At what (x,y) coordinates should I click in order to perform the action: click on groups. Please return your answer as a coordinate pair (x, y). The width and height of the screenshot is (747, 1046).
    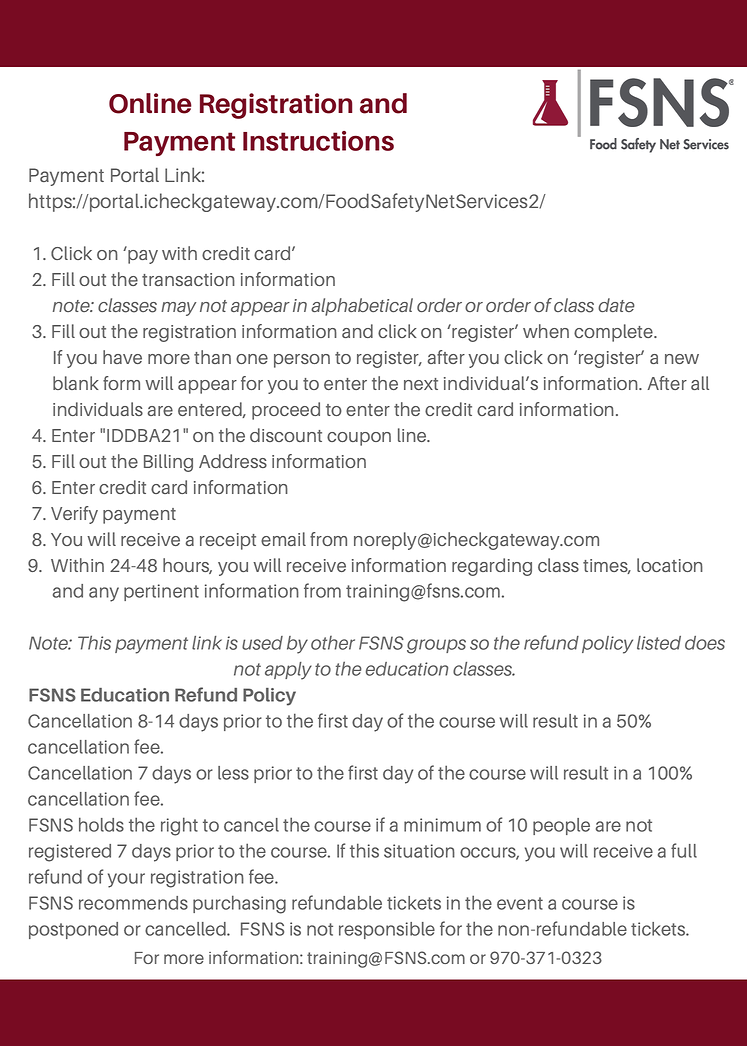
    Looking at the image, I should click on (436, 646).
